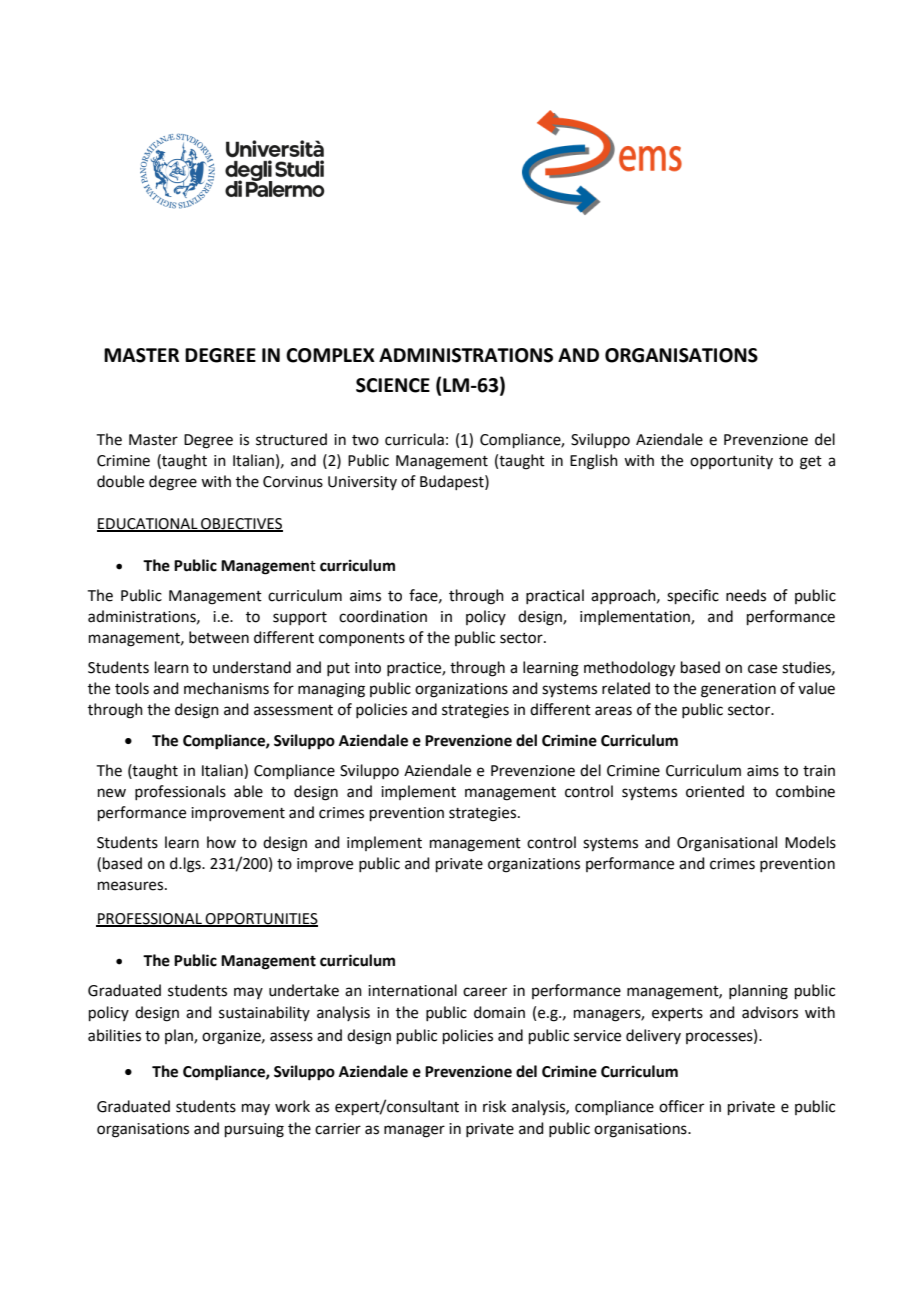  I want to click on opportunity, so click(731, 462).
